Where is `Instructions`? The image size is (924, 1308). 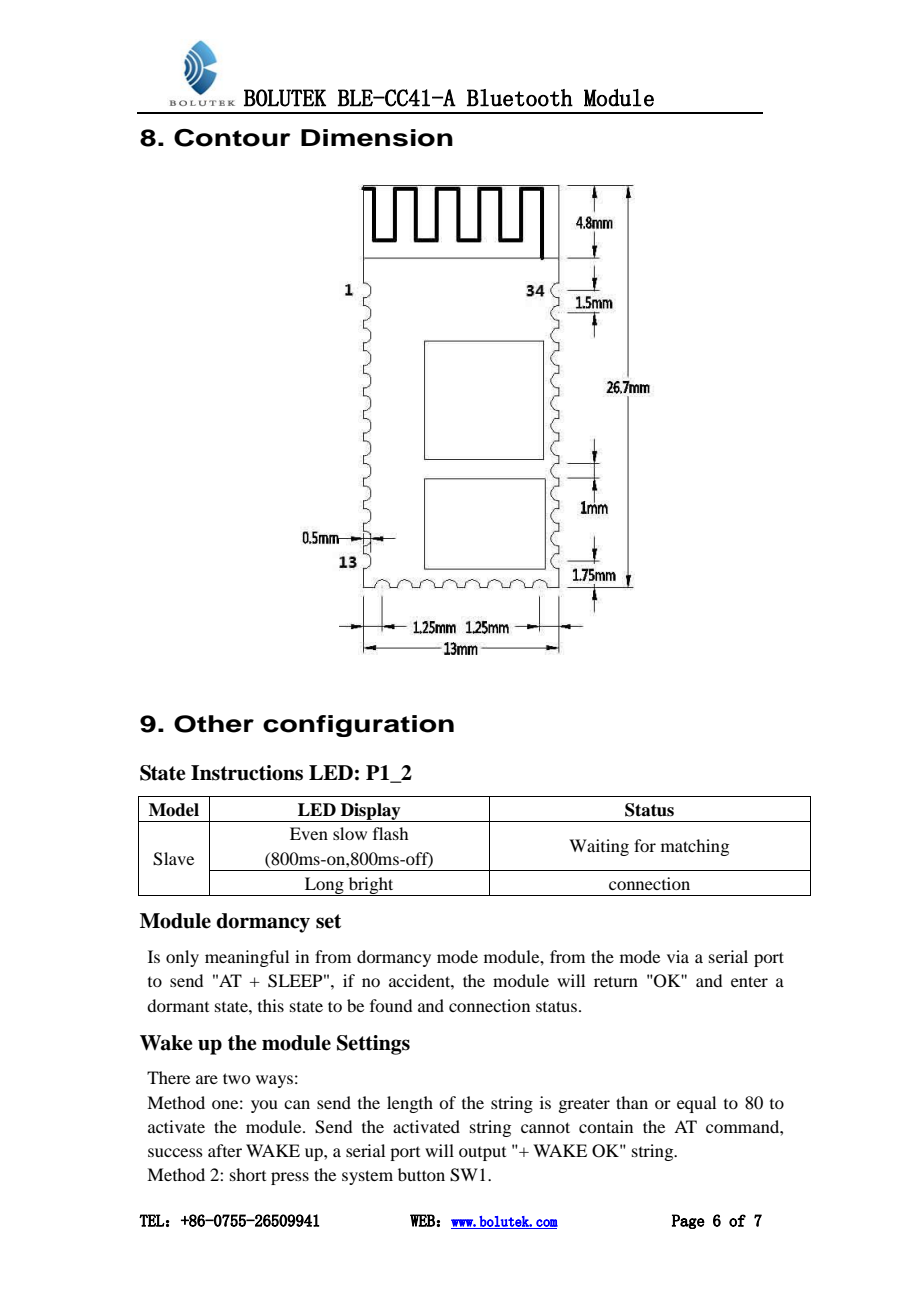
Instructions is located at coordinates (247, 773).
